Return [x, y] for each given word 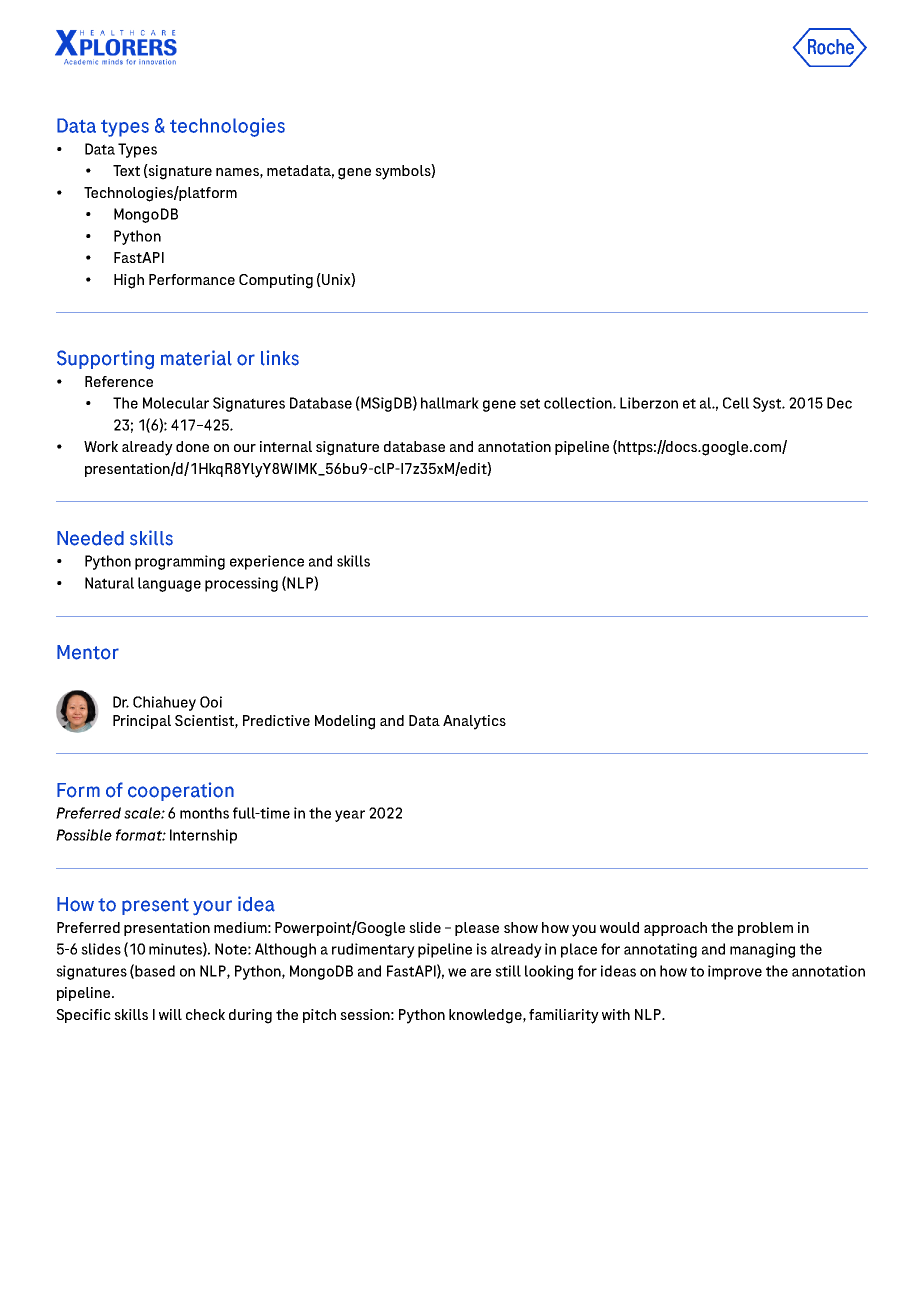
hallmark [450, 403]
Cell [736, 403]
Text [126, 170]
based [155, 971]
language [169, 584]
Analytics [474, 722]
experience [267, 562]
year [350, 816]
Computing [276, 281]
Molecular [176, 403]
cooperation [181, 791]
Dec [839, 403]
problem [765, 929]
